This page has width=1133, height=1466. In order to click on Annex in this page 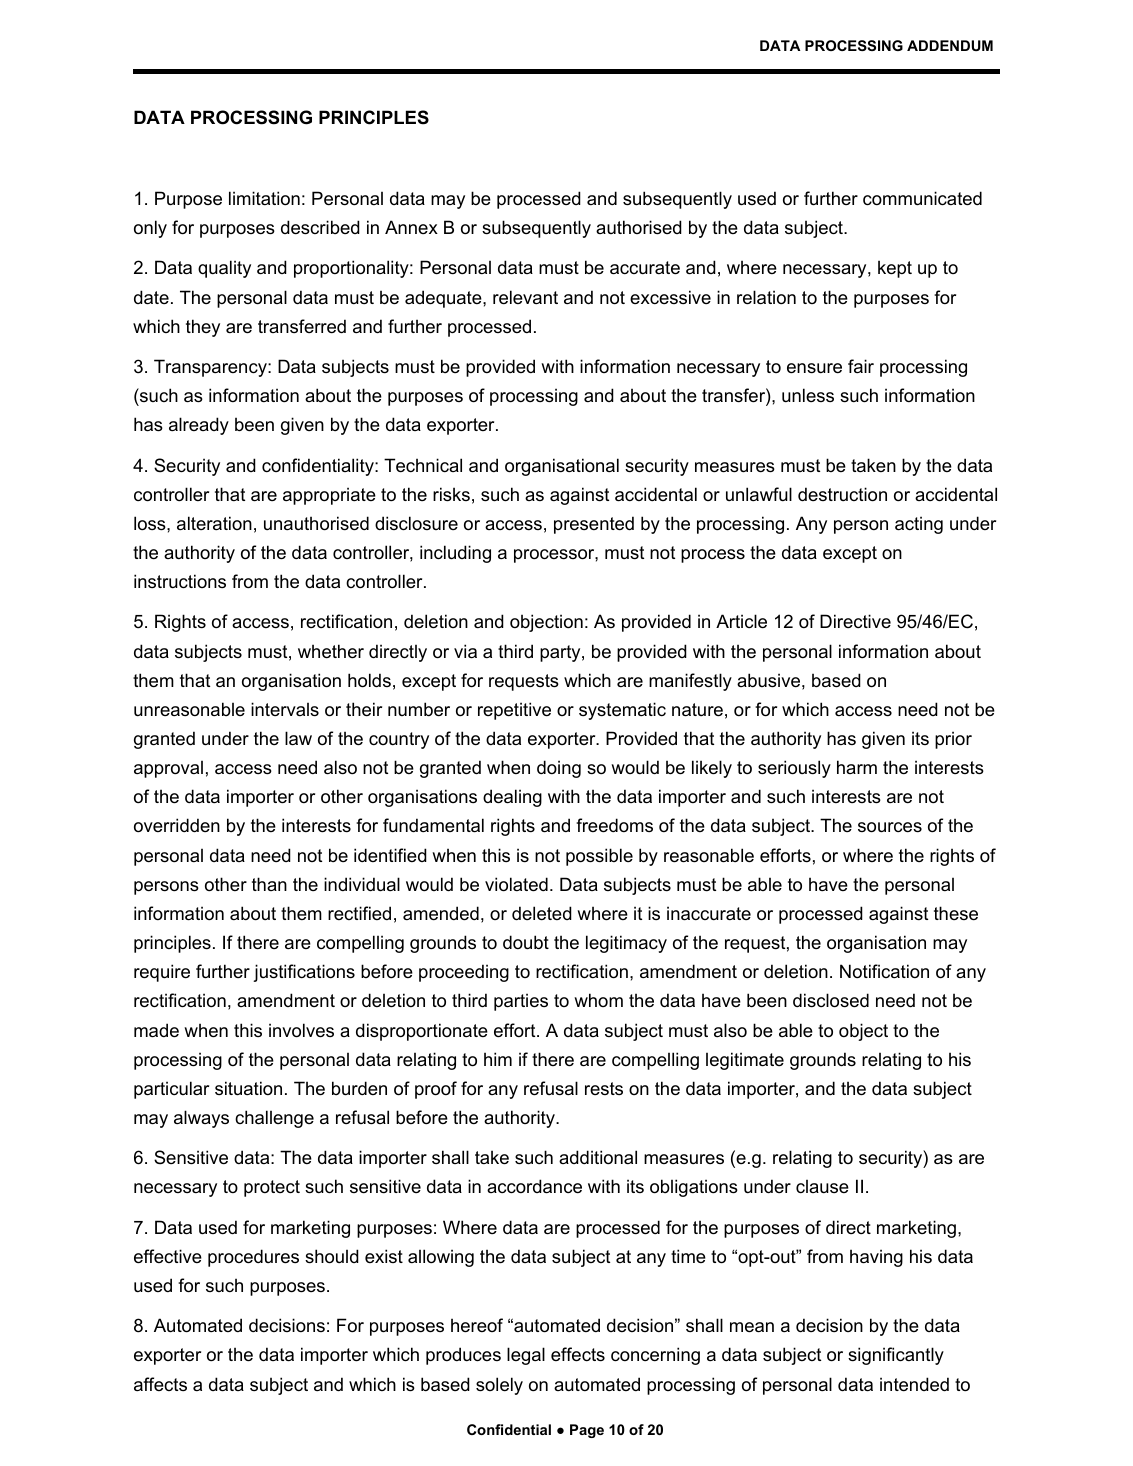, I will do `click(411, 227)`.
